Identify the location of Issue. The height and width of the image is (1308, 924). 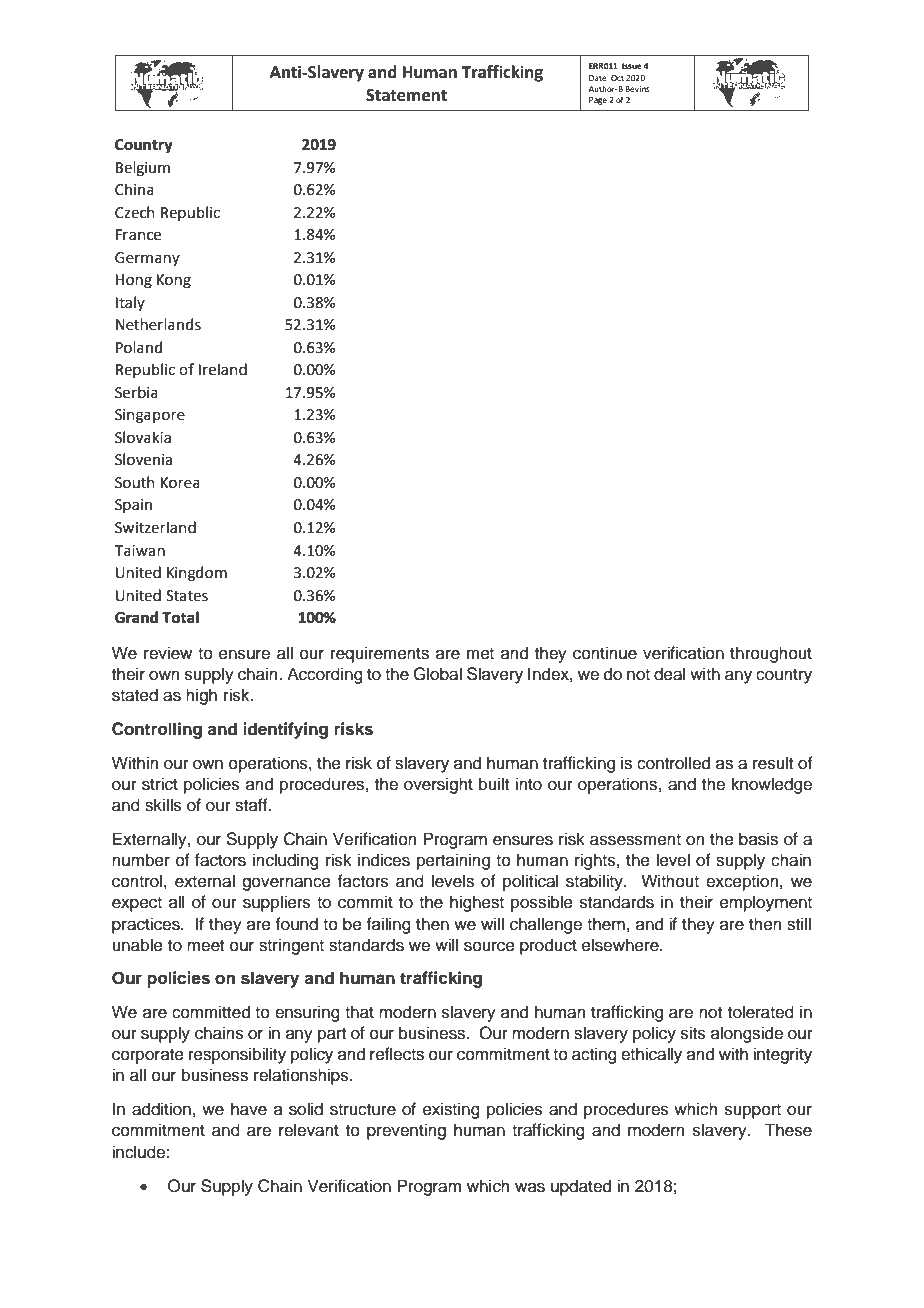
(632, 66).
